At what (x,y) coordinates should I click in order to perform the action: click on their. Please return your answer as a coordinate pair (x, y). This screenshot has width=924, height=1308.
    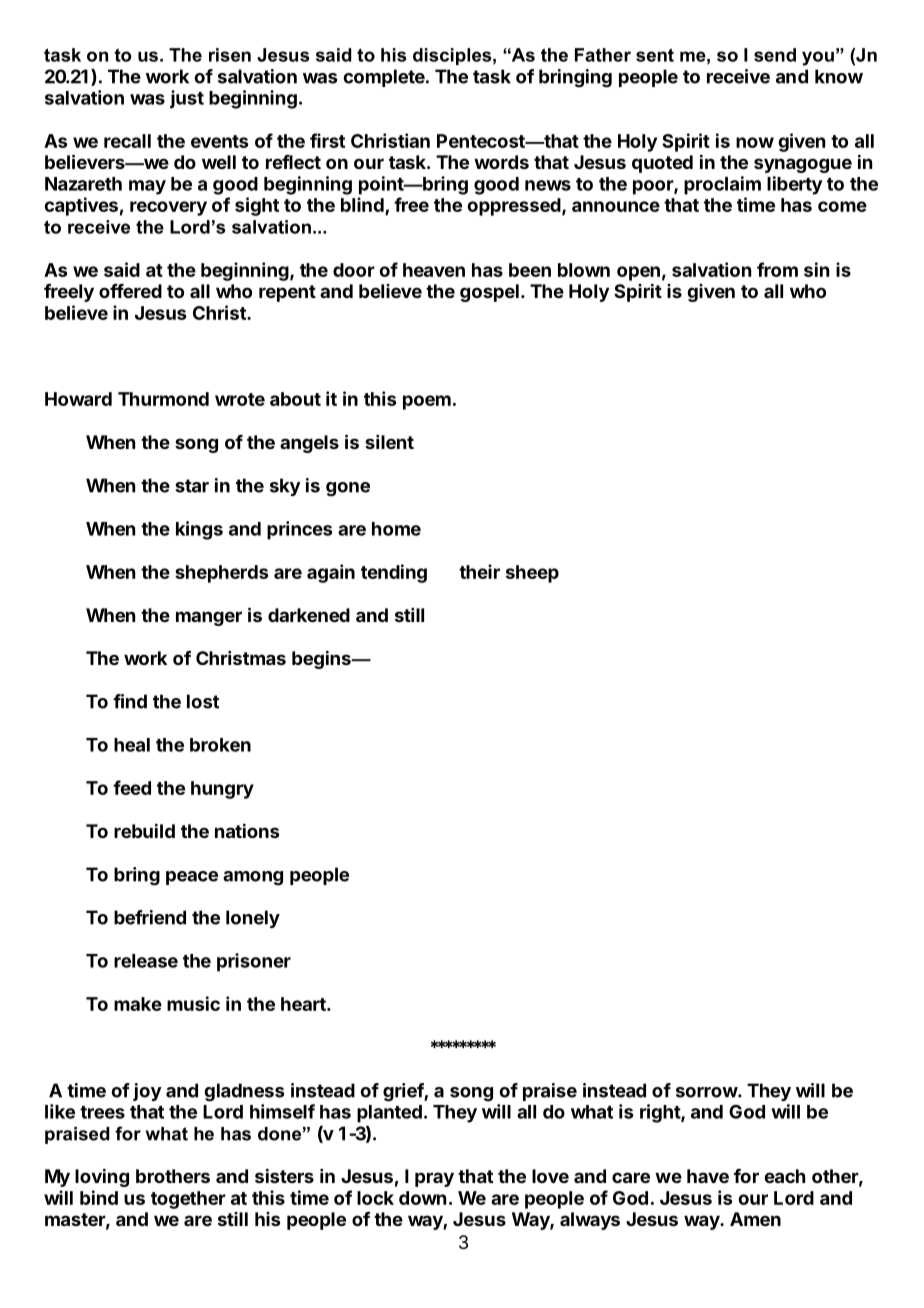
    Looking at the image, I should click on (479, 571).
